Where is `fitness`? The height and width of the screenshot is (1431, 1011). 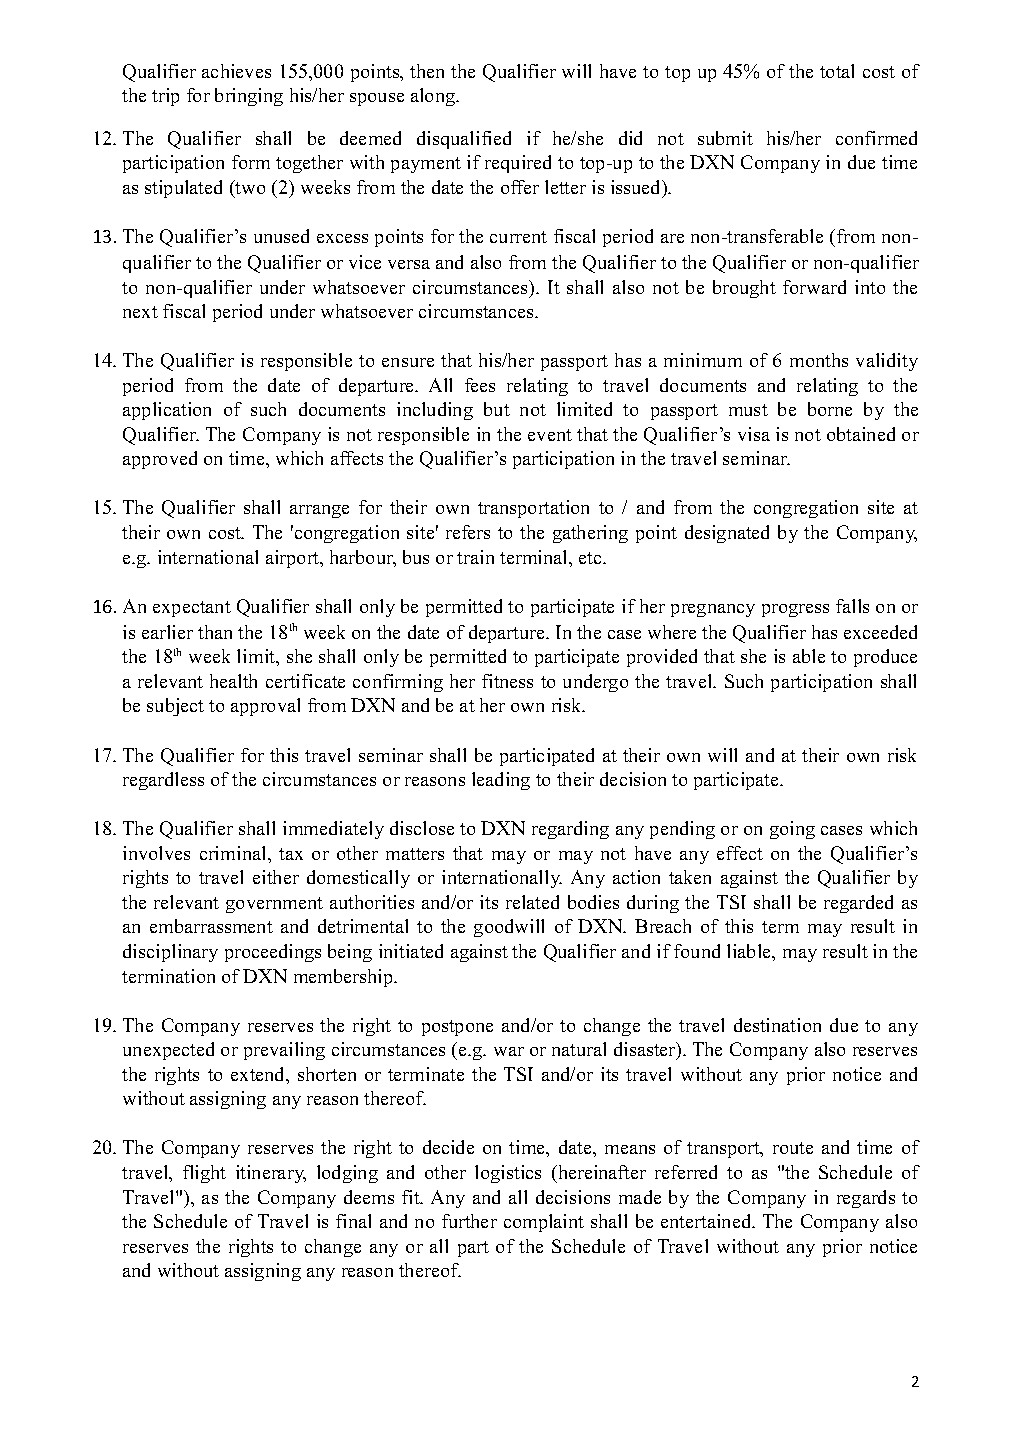
fitness is located at coordinates (507, 681).
